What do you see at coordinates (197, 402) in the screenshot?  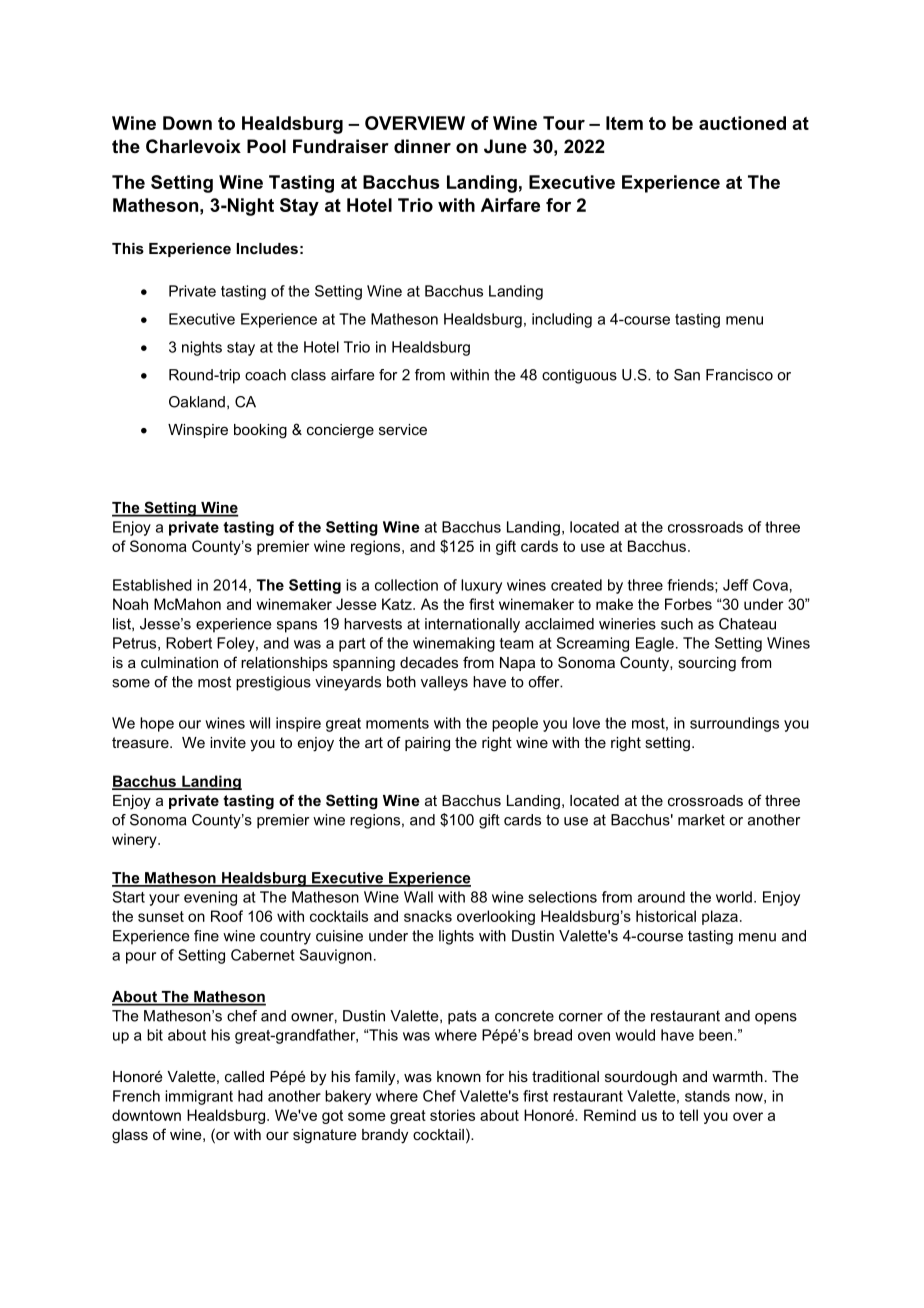 I see `Oakland` at bounding box center [197, 402].
